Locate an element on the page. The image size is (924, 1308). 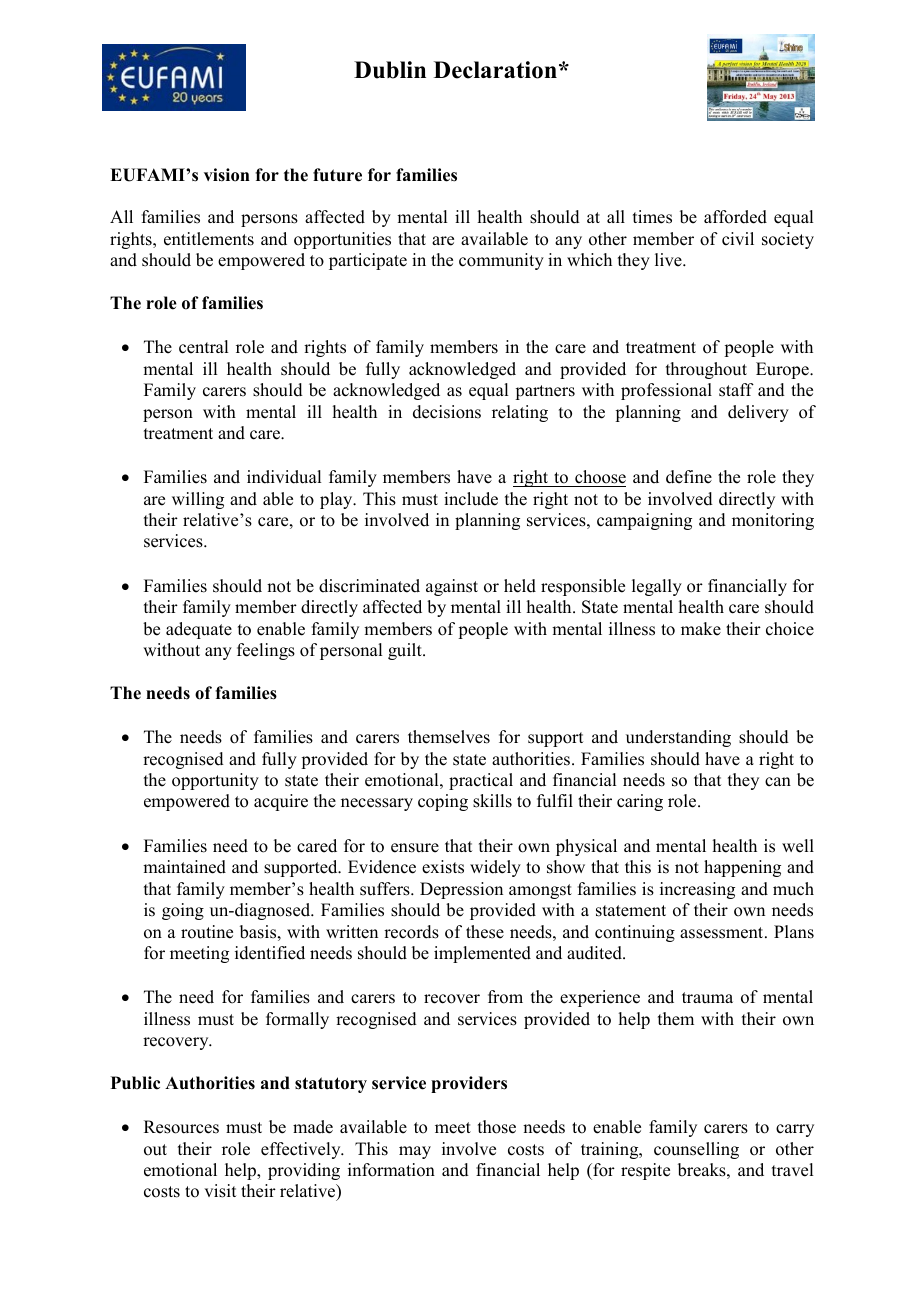
define is located at coordinates (689, 477).
